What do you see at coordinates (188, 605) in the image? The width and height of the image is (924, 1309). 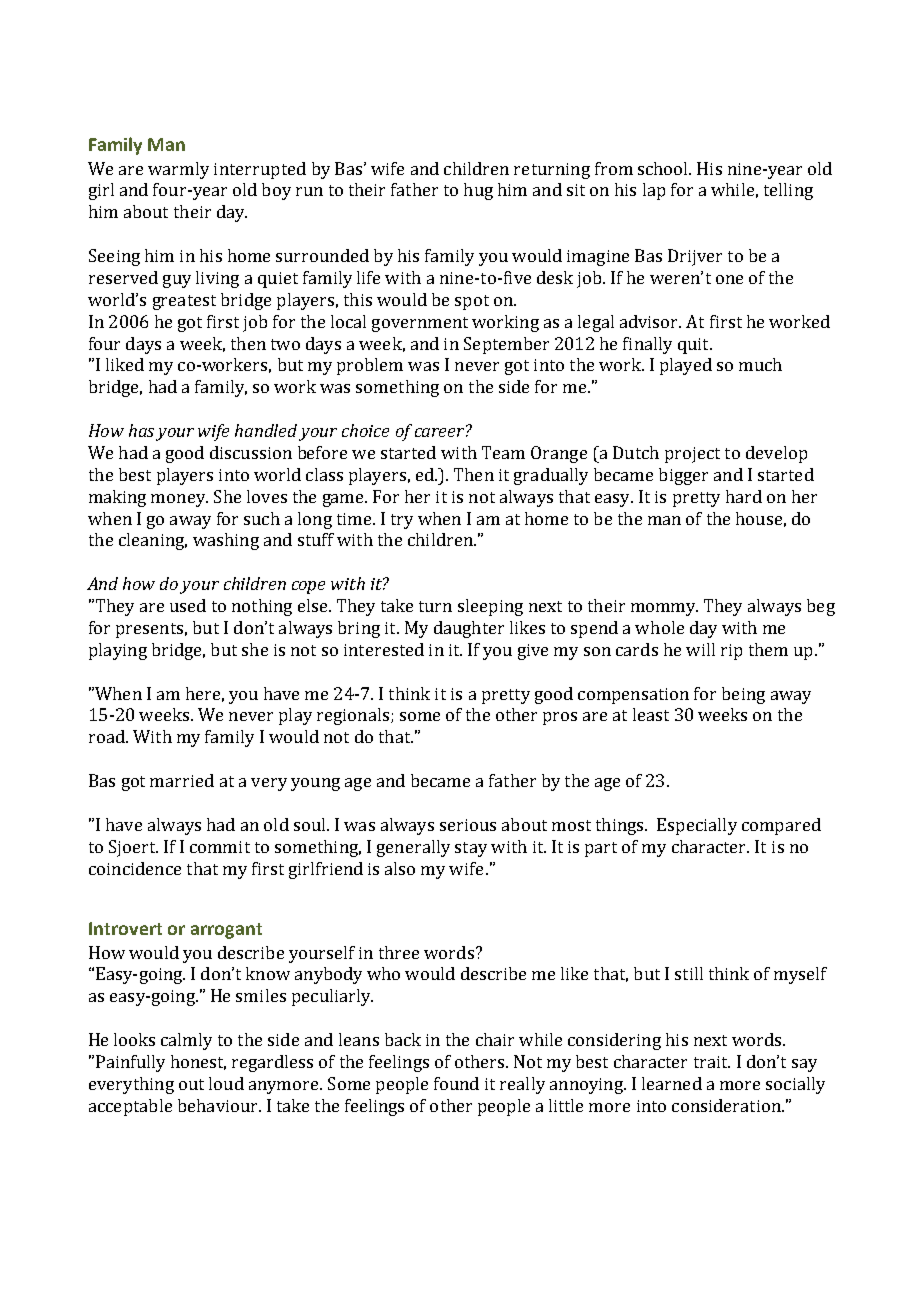 I see `used` at bounding box center [188, 605].
